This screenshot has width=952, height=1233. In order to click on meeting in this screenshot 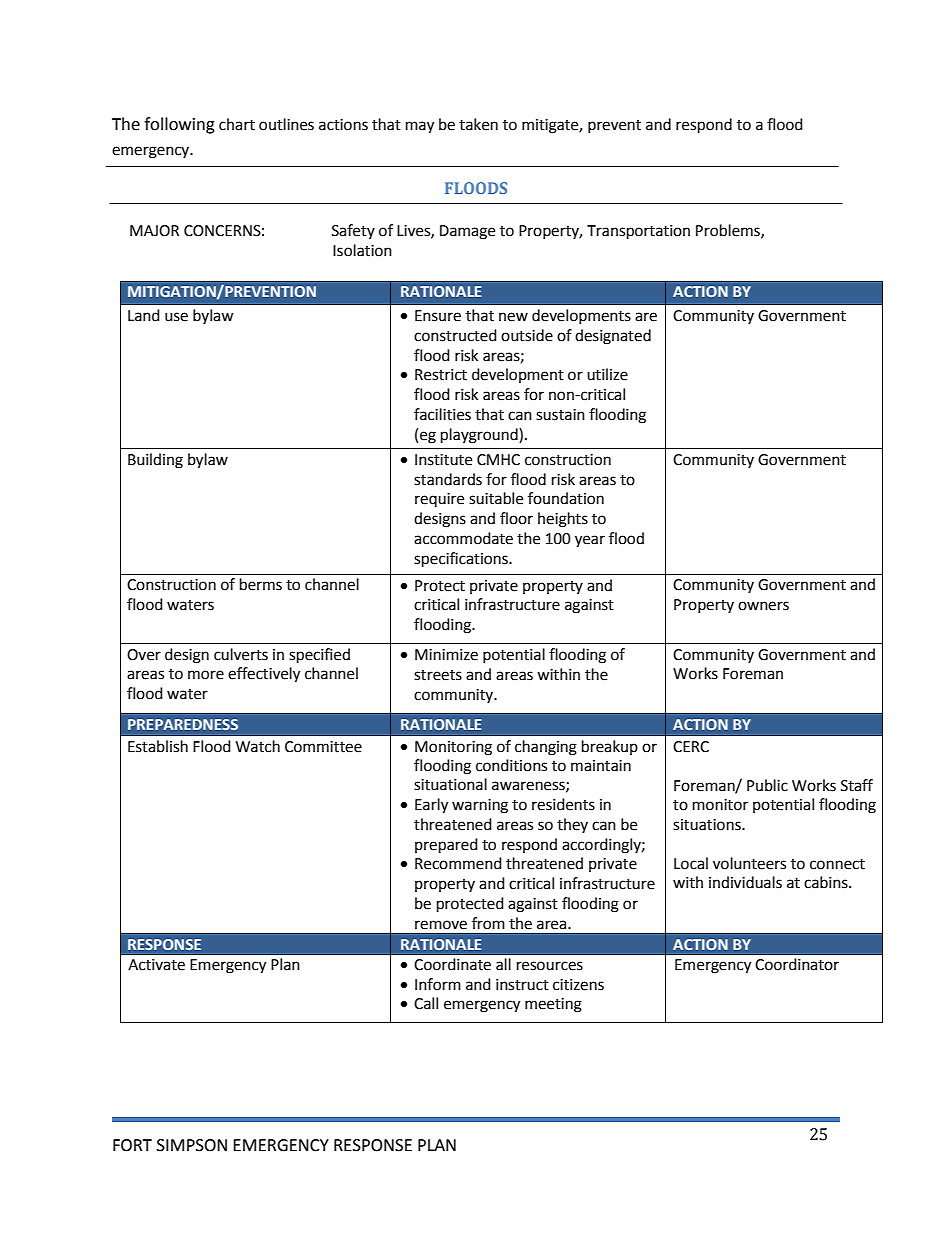, I will do `click(553, 1005)`.
